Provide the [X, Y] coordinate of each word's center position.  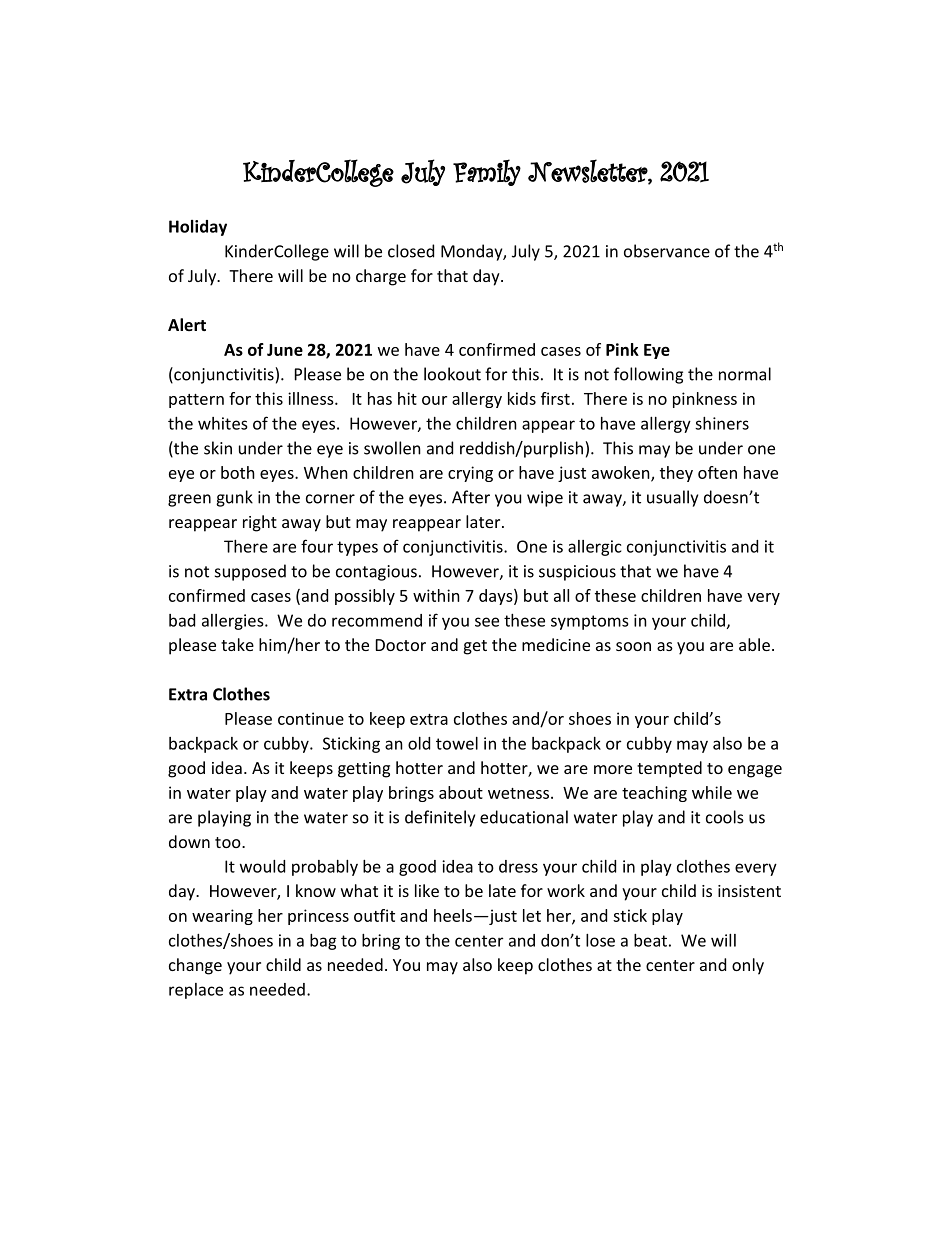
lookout [452, 374]
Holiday [198, 228]
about [461, 792]
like [427, 890]
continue [311, 718]
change [195, 966]
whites [223, 423]
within [436, 595]
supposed [250, 572]
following [648, 375]
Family [487, 172]
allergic [594, 548]
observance [667, 251]
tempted [669, 769]
